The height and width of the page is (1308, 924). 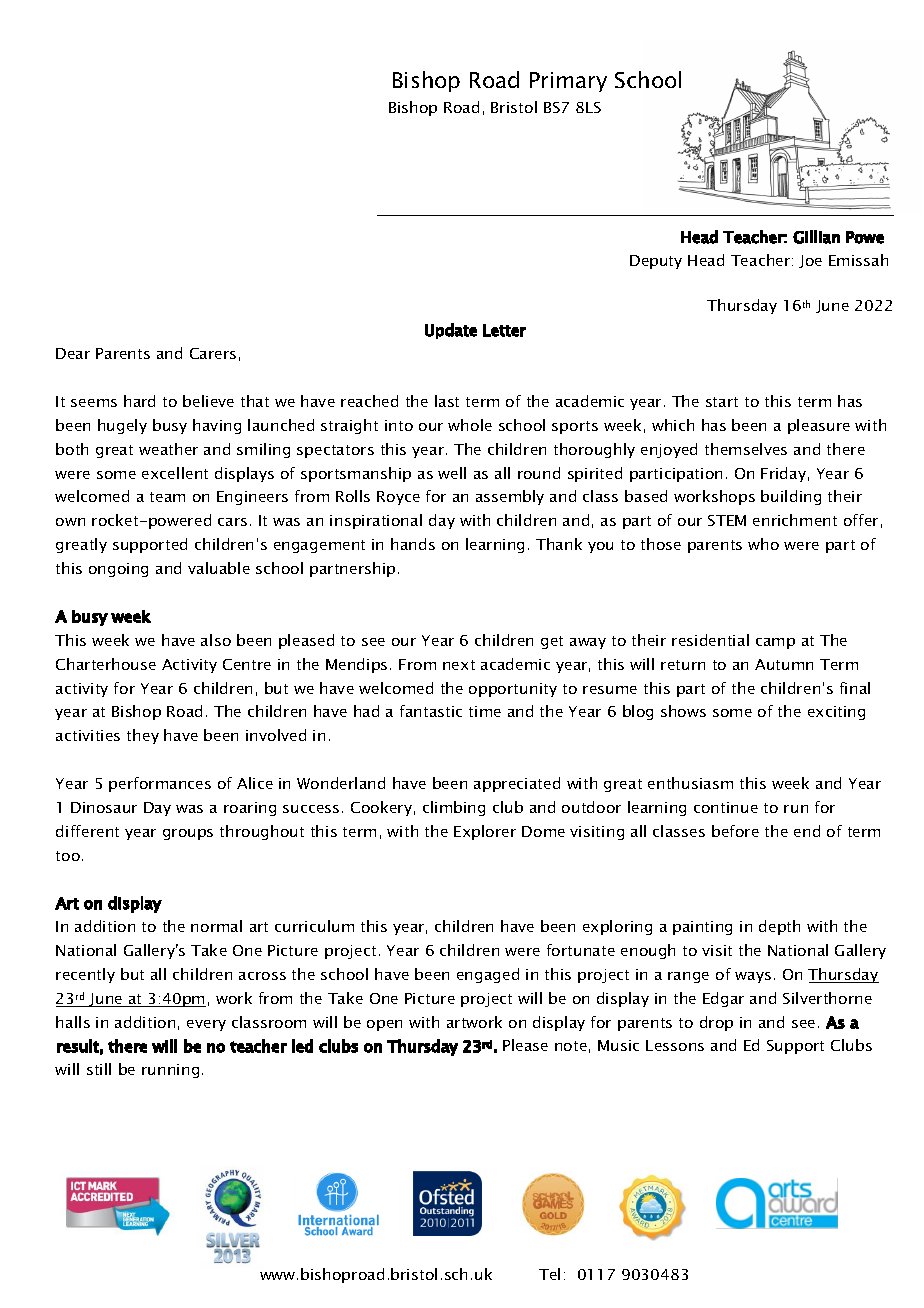 I want to click on Carers, so click(x=213, y=353).
